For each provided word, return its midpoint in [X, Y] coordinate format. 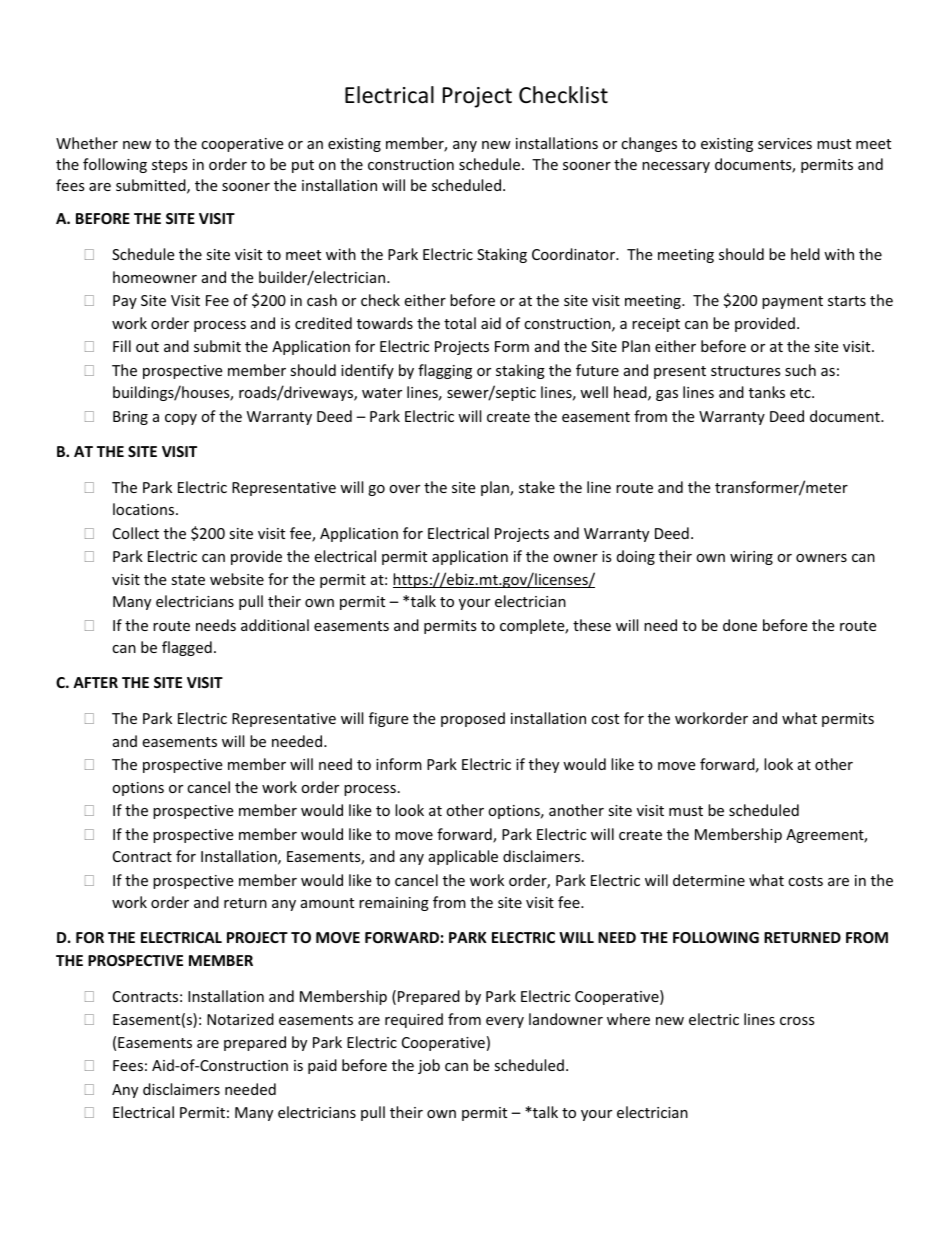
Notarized [240, 1019]
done [740, 625]
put [303, 166]
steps [170, 166]
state [188, 580]
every [505, 1022]
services [785, 143]
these [592, 625]
